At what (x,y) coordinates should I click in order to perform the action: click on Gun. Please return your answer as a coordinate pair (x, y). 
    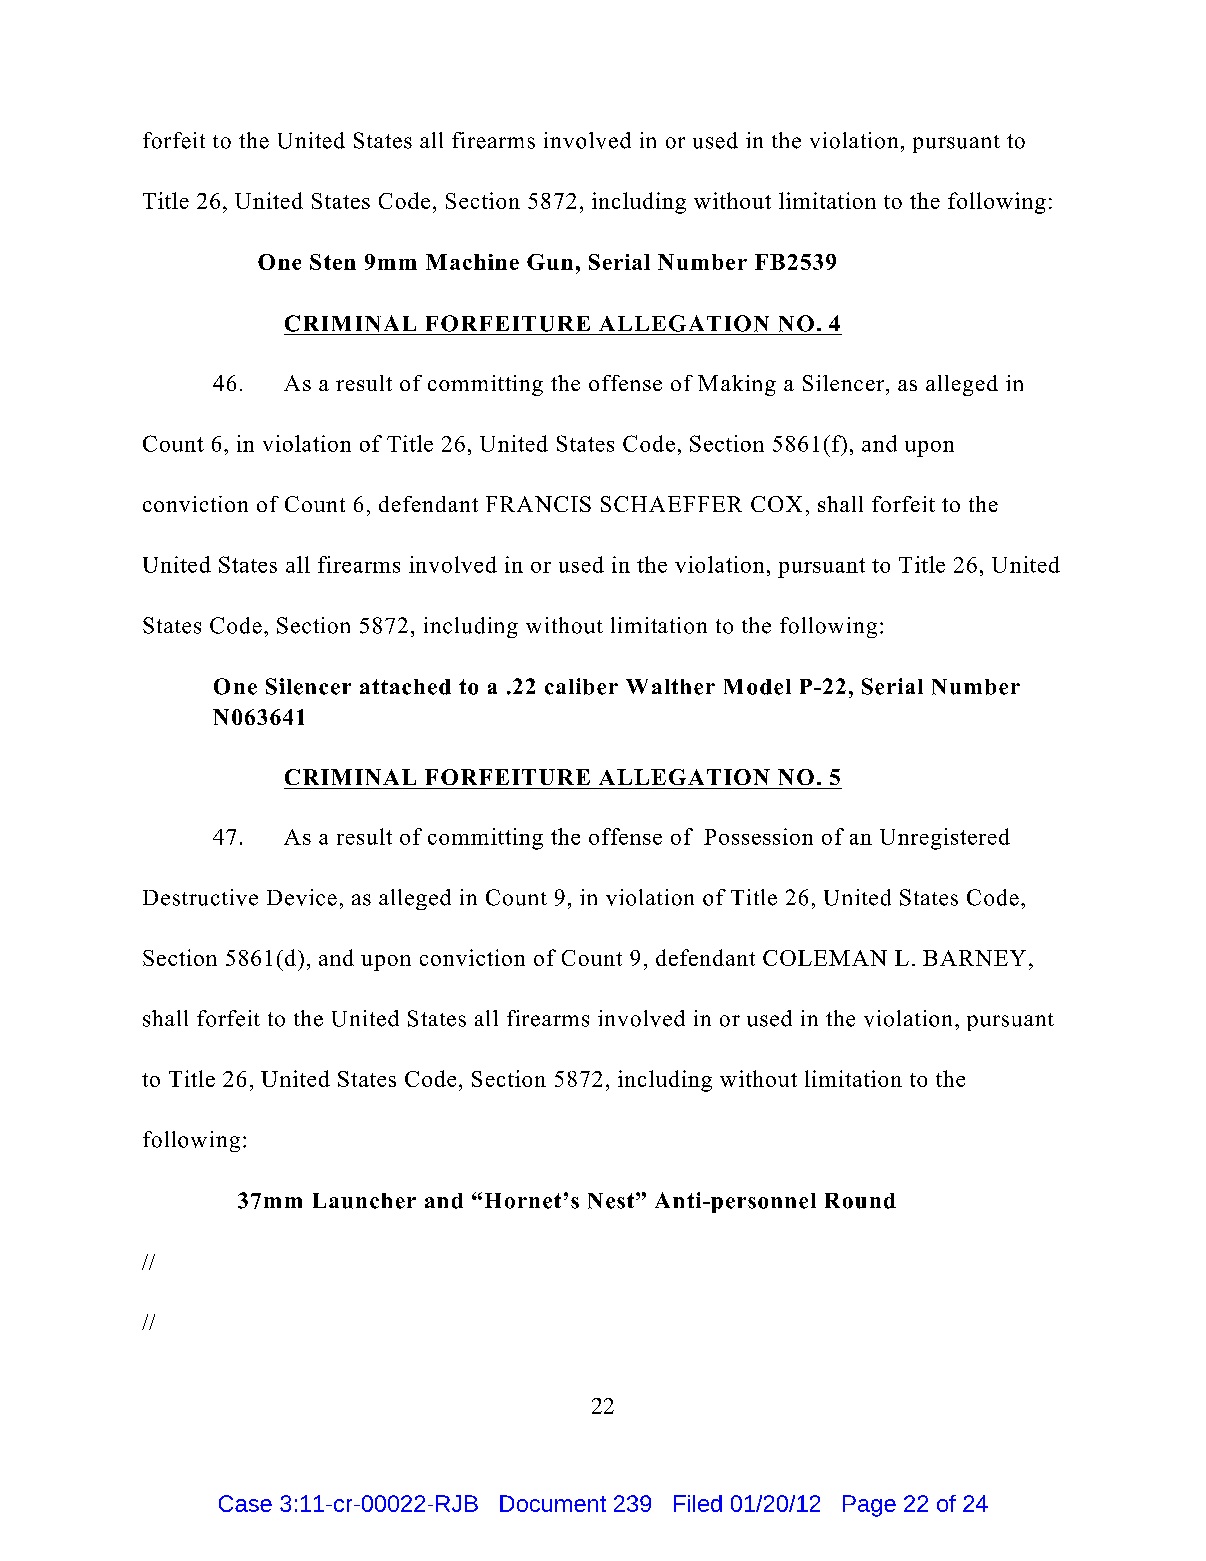
    Looking at the image, I should click on (550, 262).
